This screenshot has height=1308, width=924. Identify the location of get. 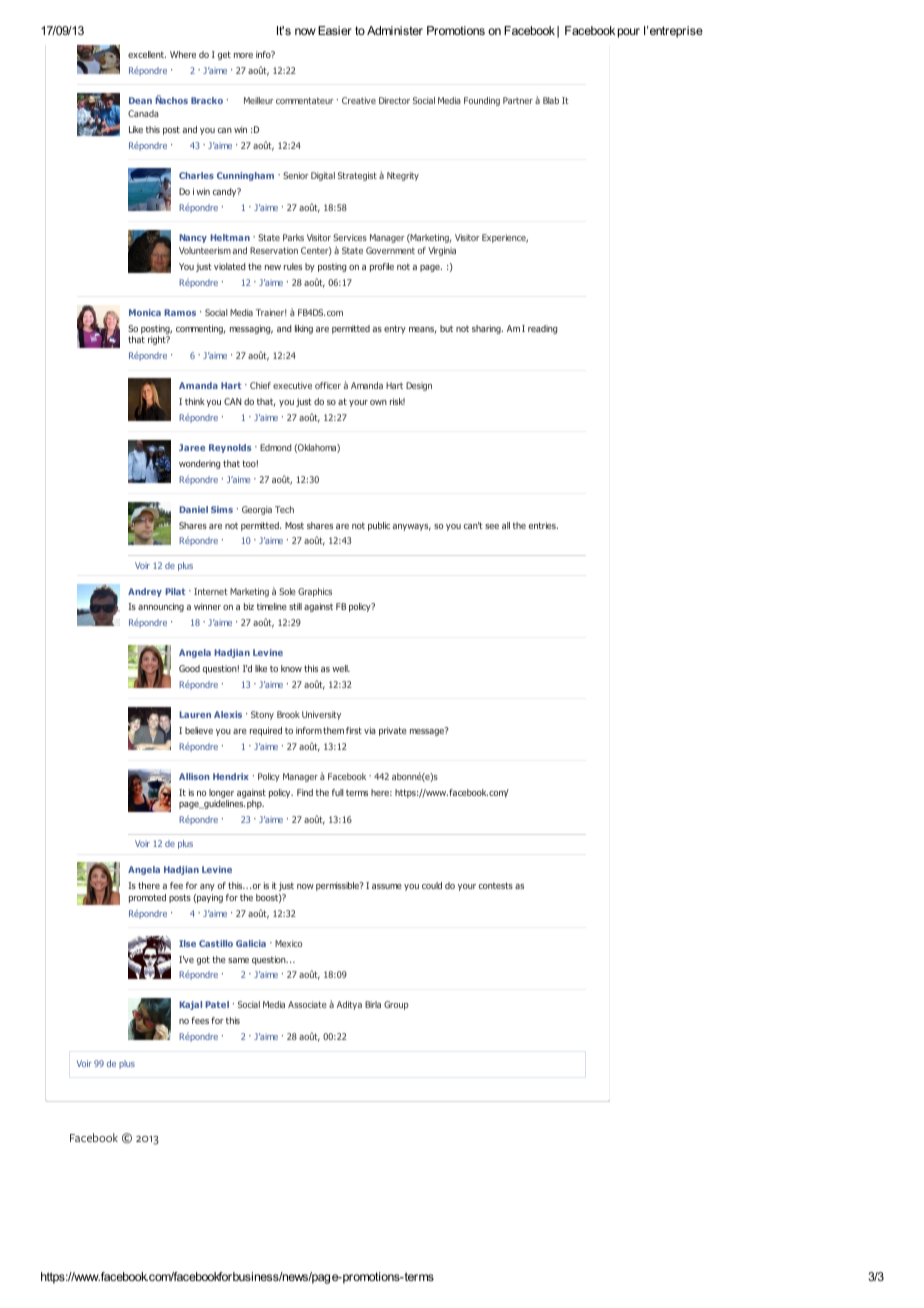
(224, 55).
